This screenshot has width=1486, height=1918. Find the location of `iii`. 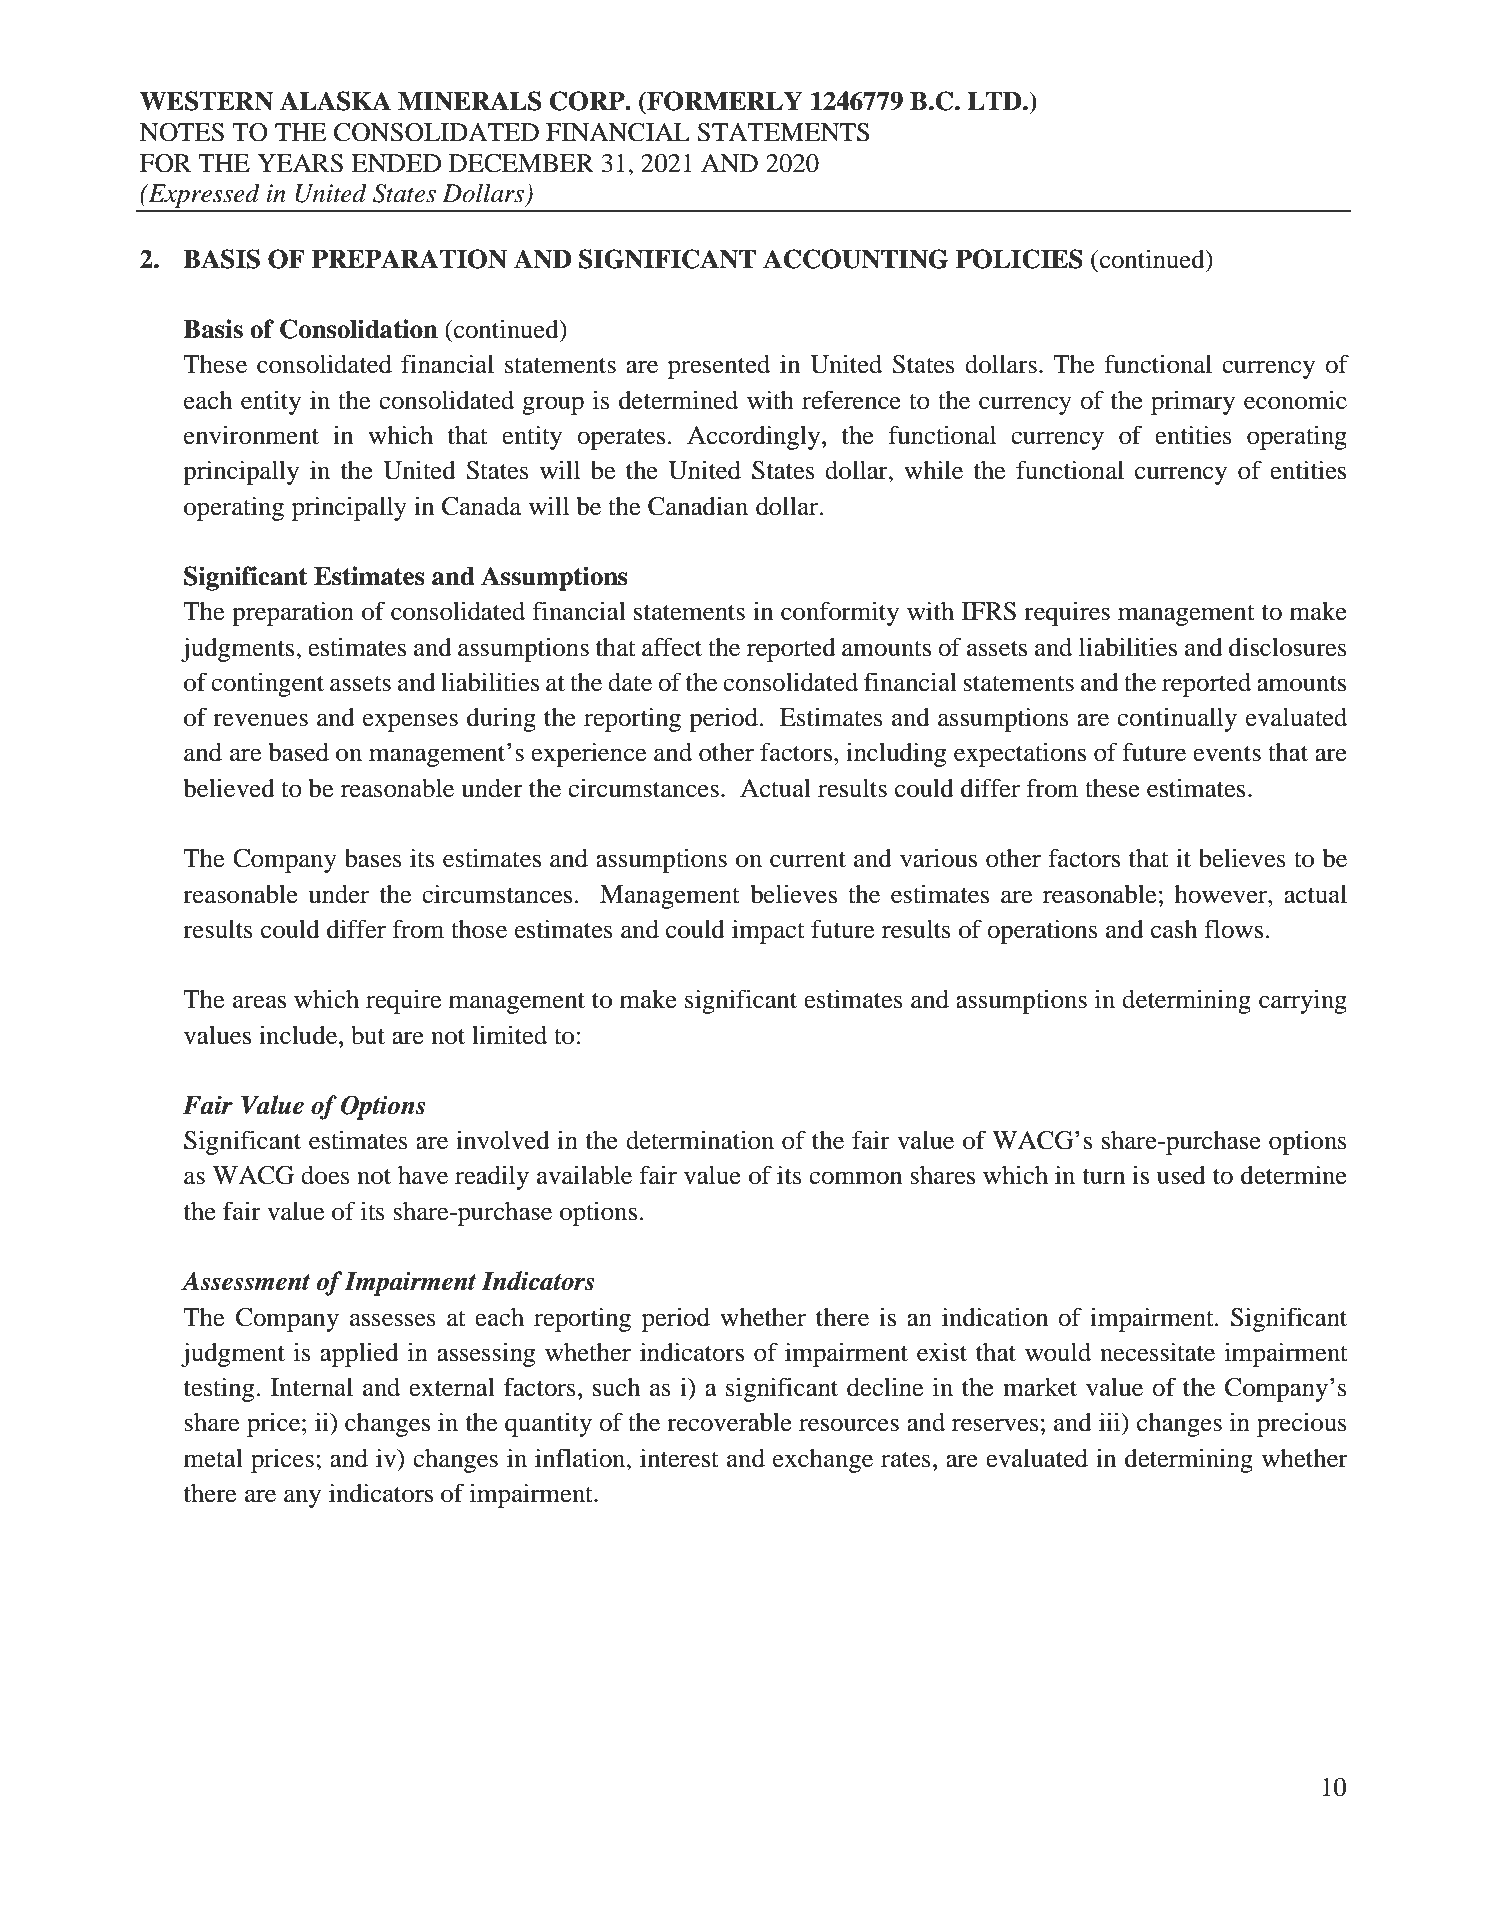

iii is located at coordinates (1111, 1421).
